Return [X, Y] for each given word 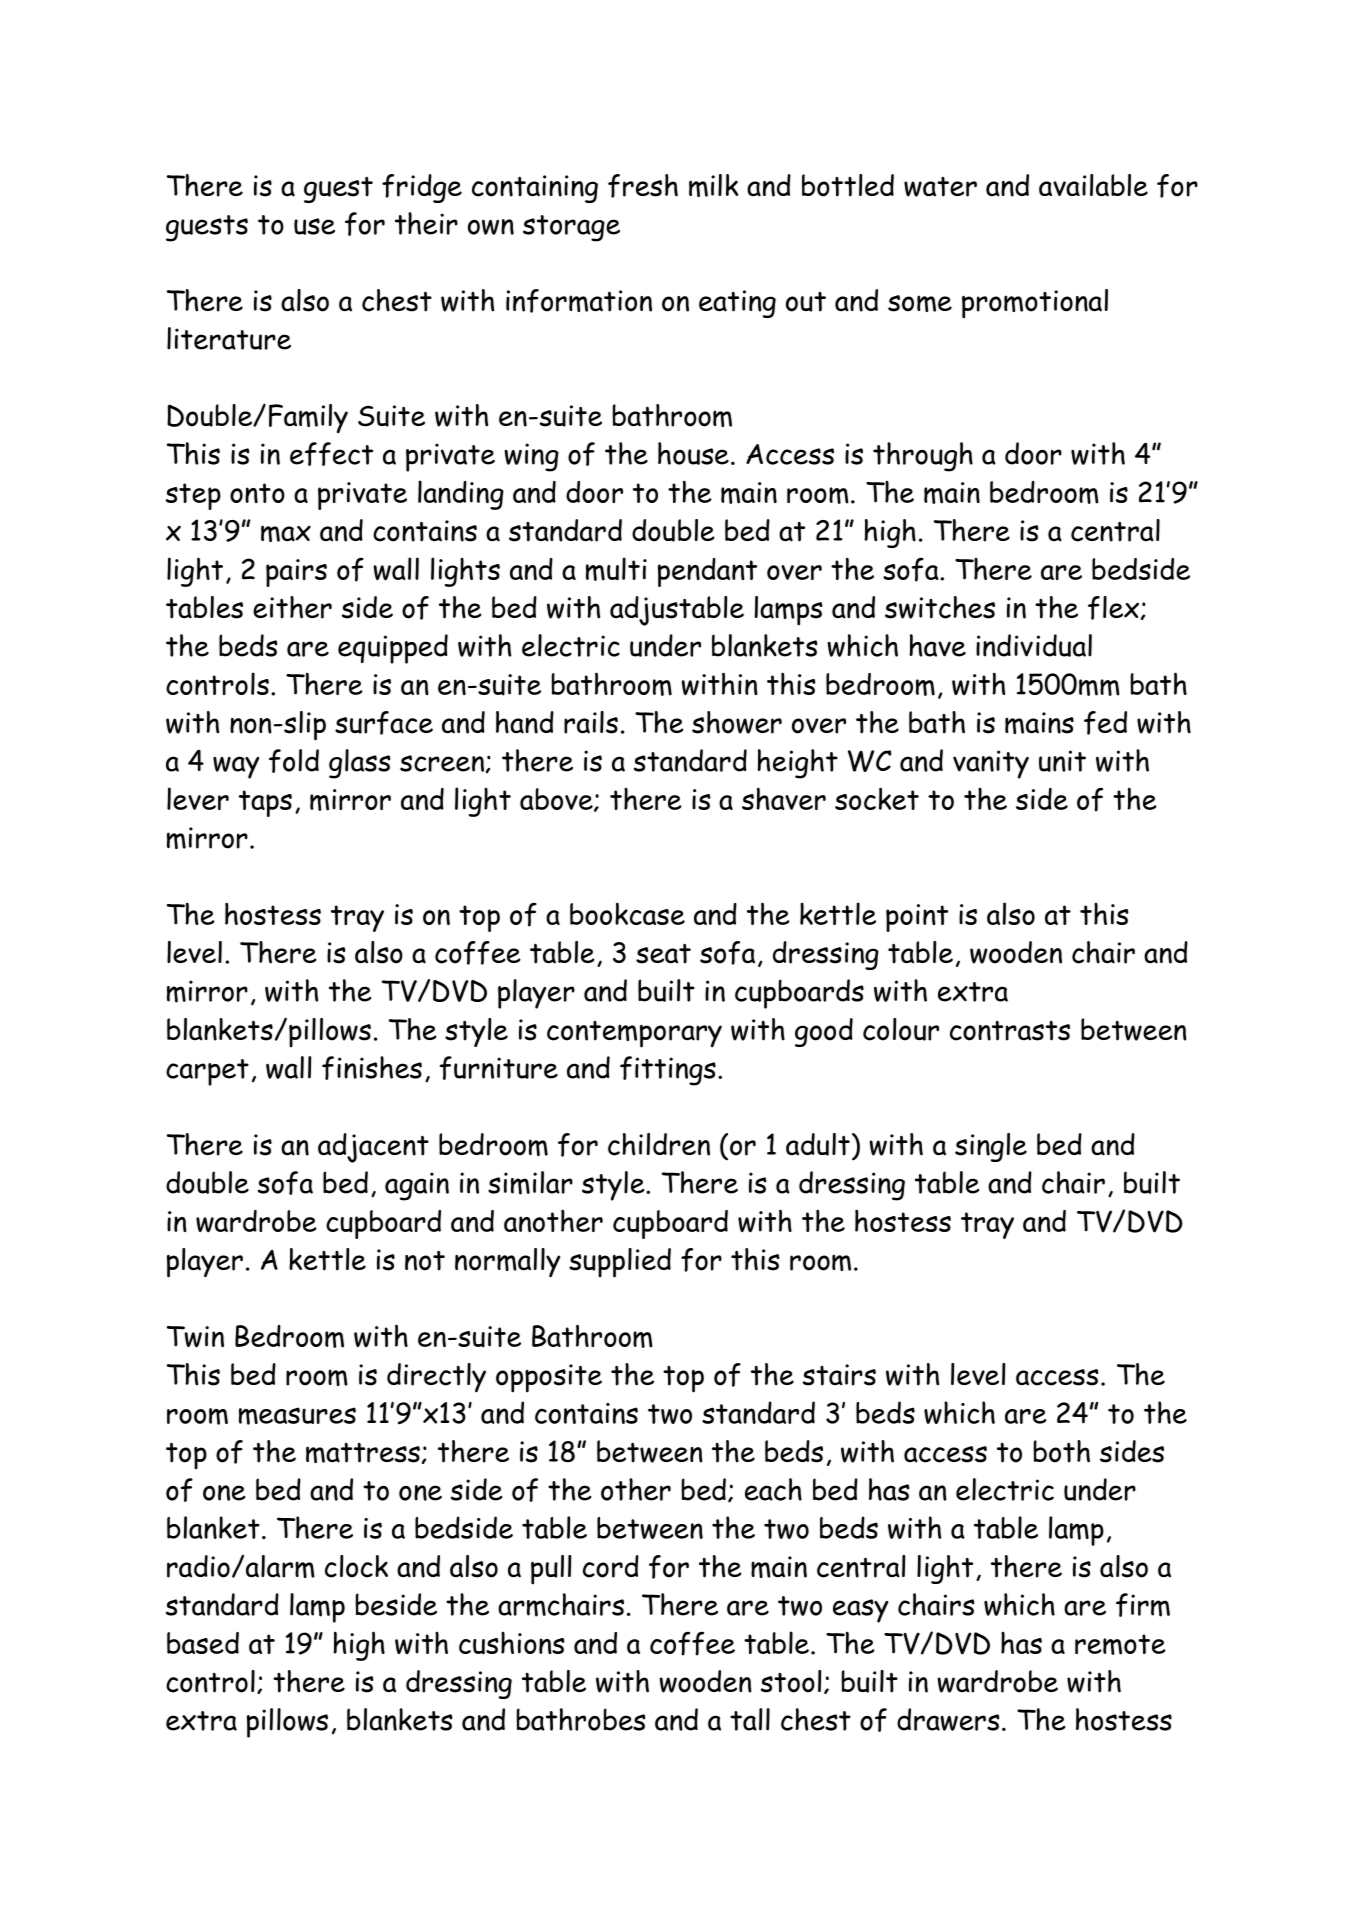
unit [1062, 761]
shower [737, 722]
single [991, 1147]
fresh [643, 186]
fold [294, 761]
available [1093, 185]
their [426, 223]
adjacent [373, 1148]
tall [750, 1719]
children [659, 1144]
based [203, 1643]
